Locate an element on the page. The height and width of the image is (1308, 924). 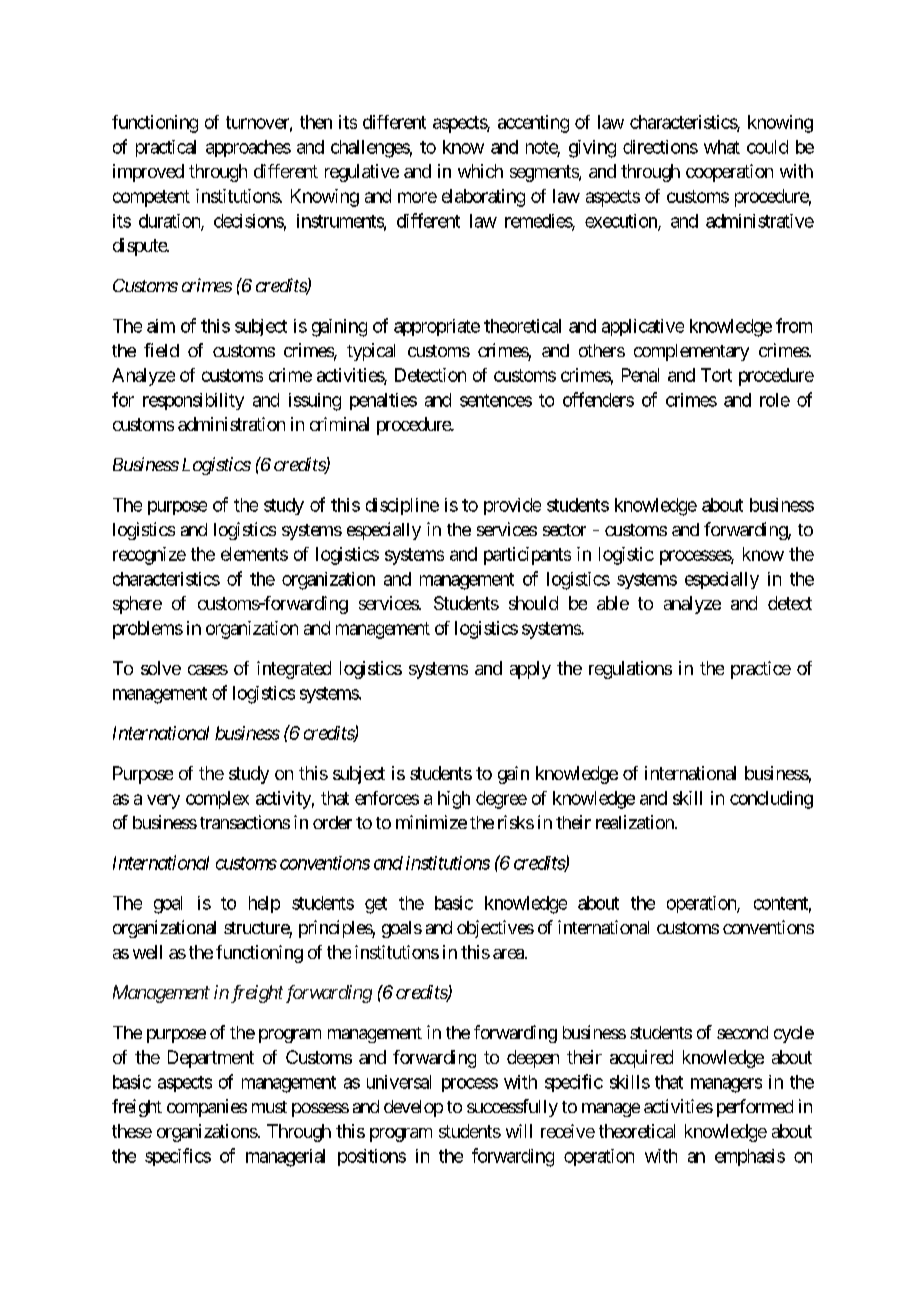
what is located at coordinates (722, 147).
